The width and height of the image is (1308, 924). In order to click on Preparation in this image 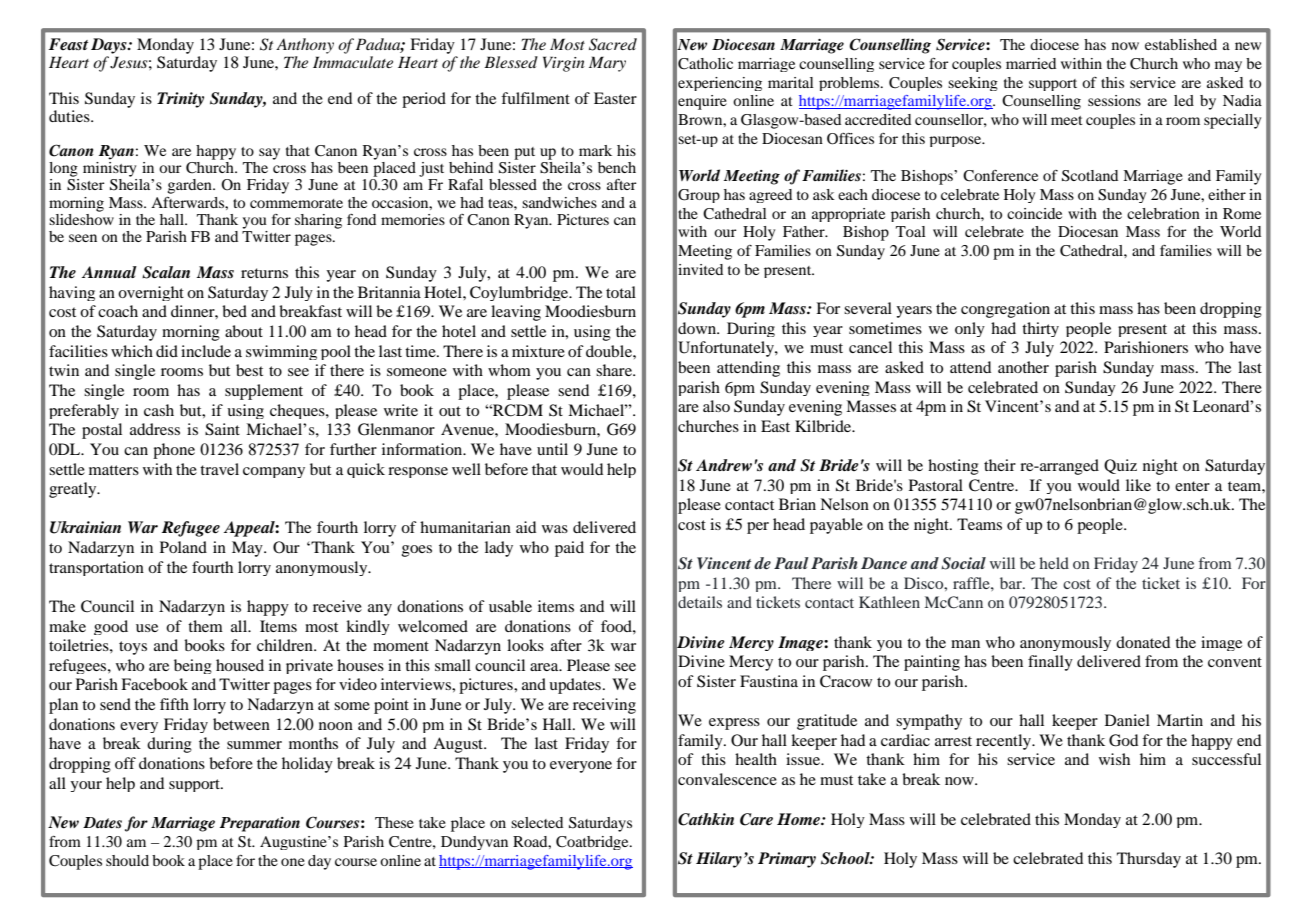, I will do `click(260, 824)`.
